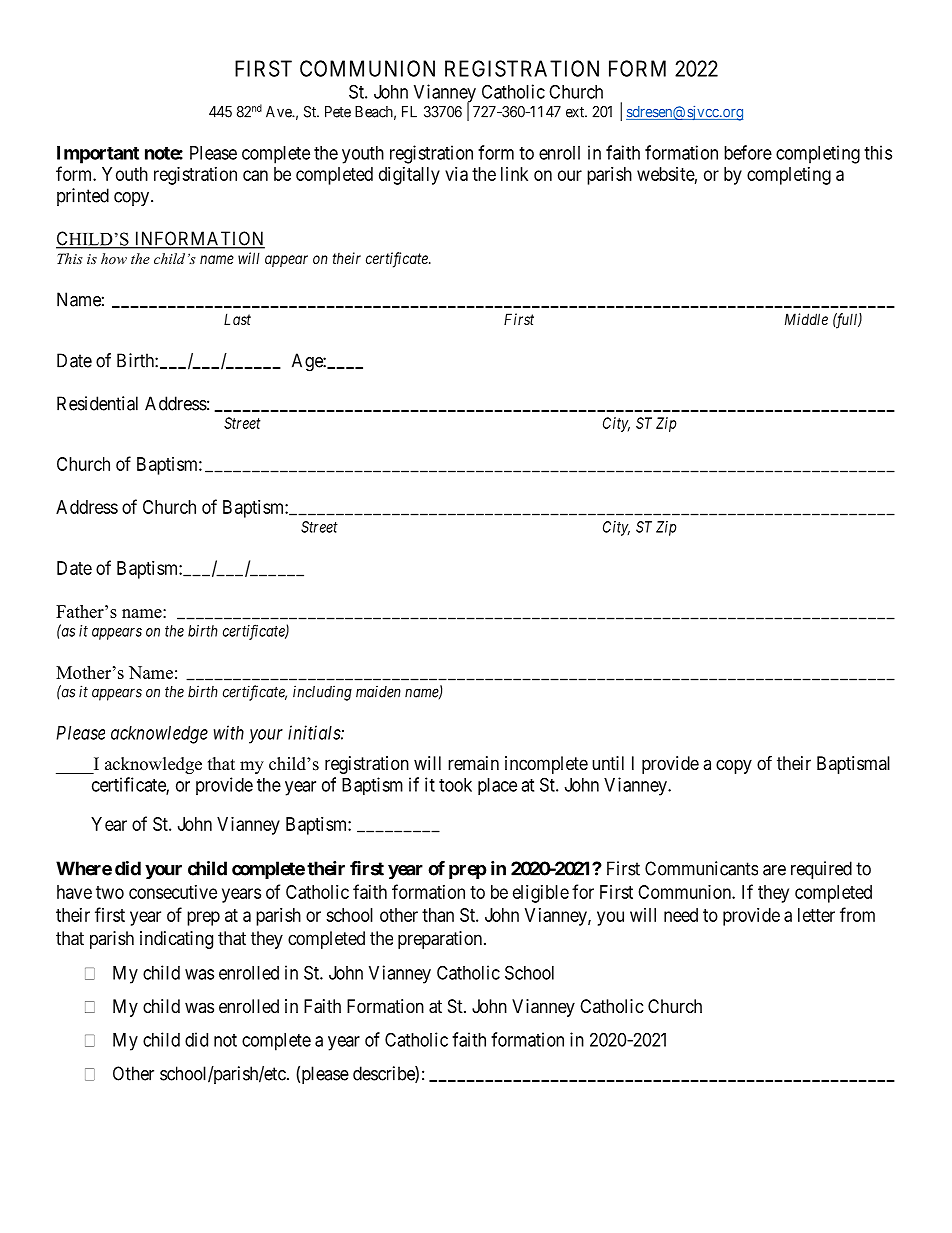 The height and width of the screenshot is (1233, 952). Describe the element at coordinates (514, 174) in the screenshot. I see `link` at that location.
